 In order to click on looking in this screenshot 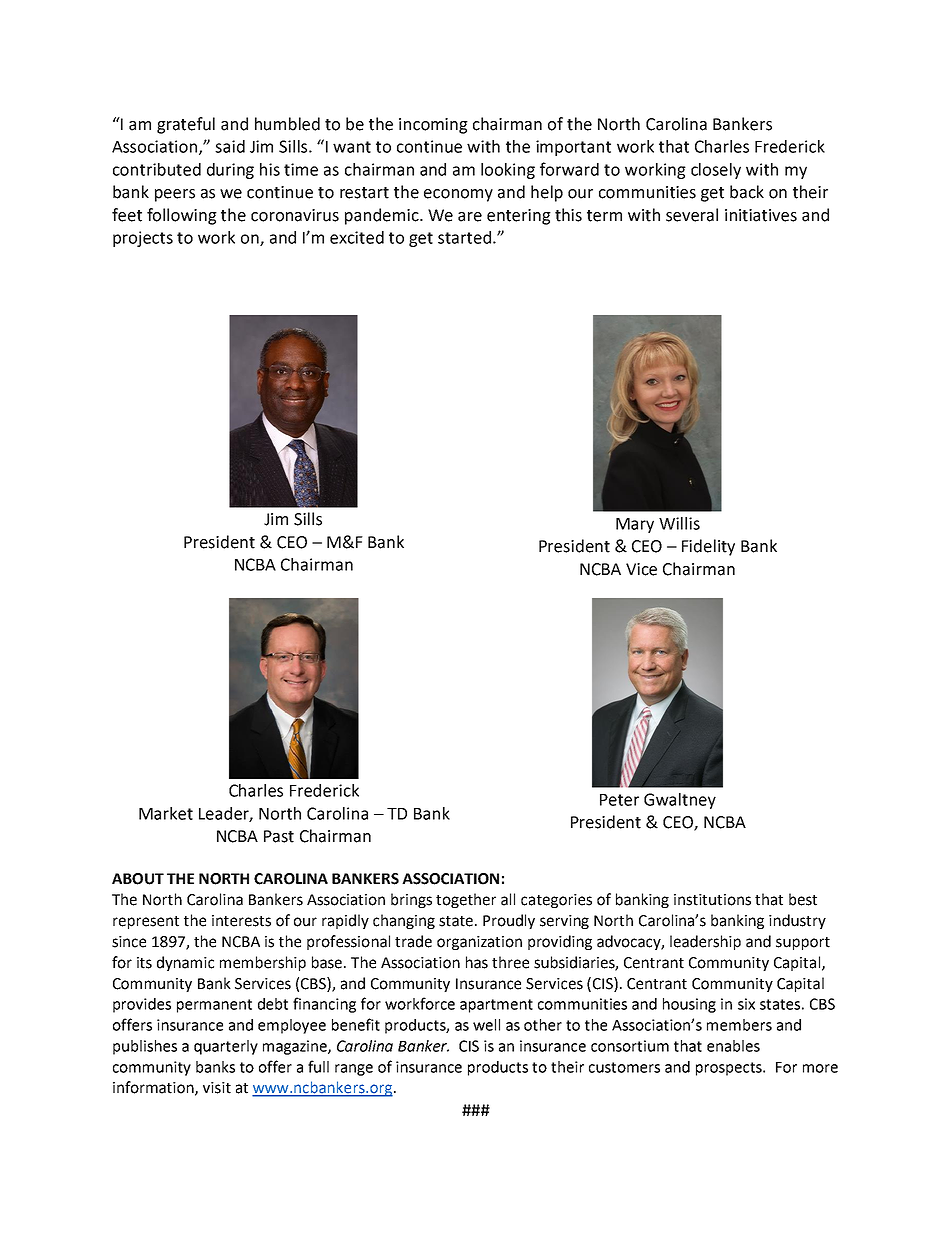, I will do `click(508, 171)`.
